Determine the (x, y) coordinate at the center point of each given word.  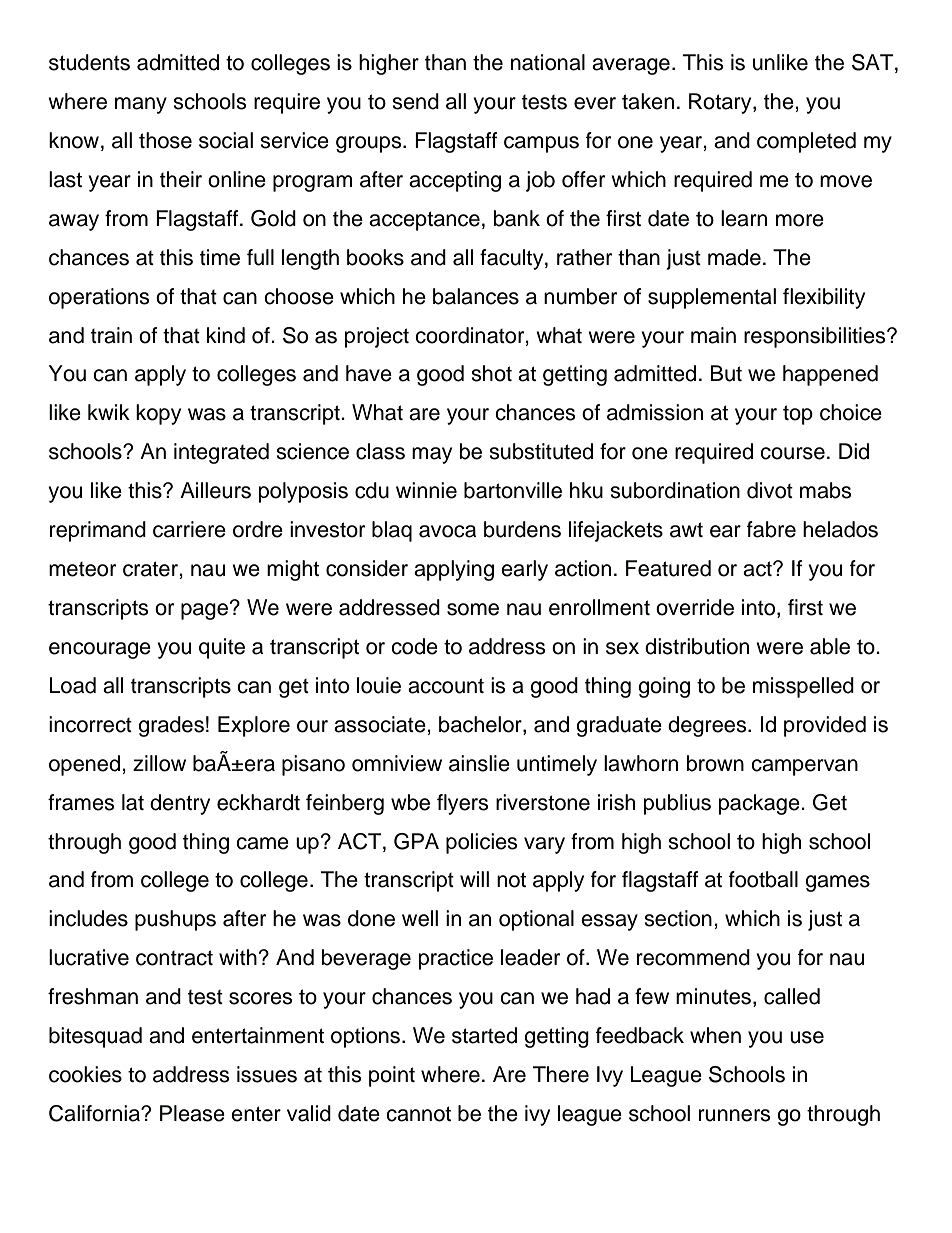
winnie (426, 490)
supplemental (712, 298)
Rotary (721, 103)
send (415, 101)
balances (476, 296)
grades (171, 726)
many (141, 105)
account (446, 686)
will (474, 879)
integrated (221, 453)
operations (99, 298)
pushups (175, 920)
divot (770, 490)
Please (192, 1113)
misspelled (803, 687)
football (763, 879)
